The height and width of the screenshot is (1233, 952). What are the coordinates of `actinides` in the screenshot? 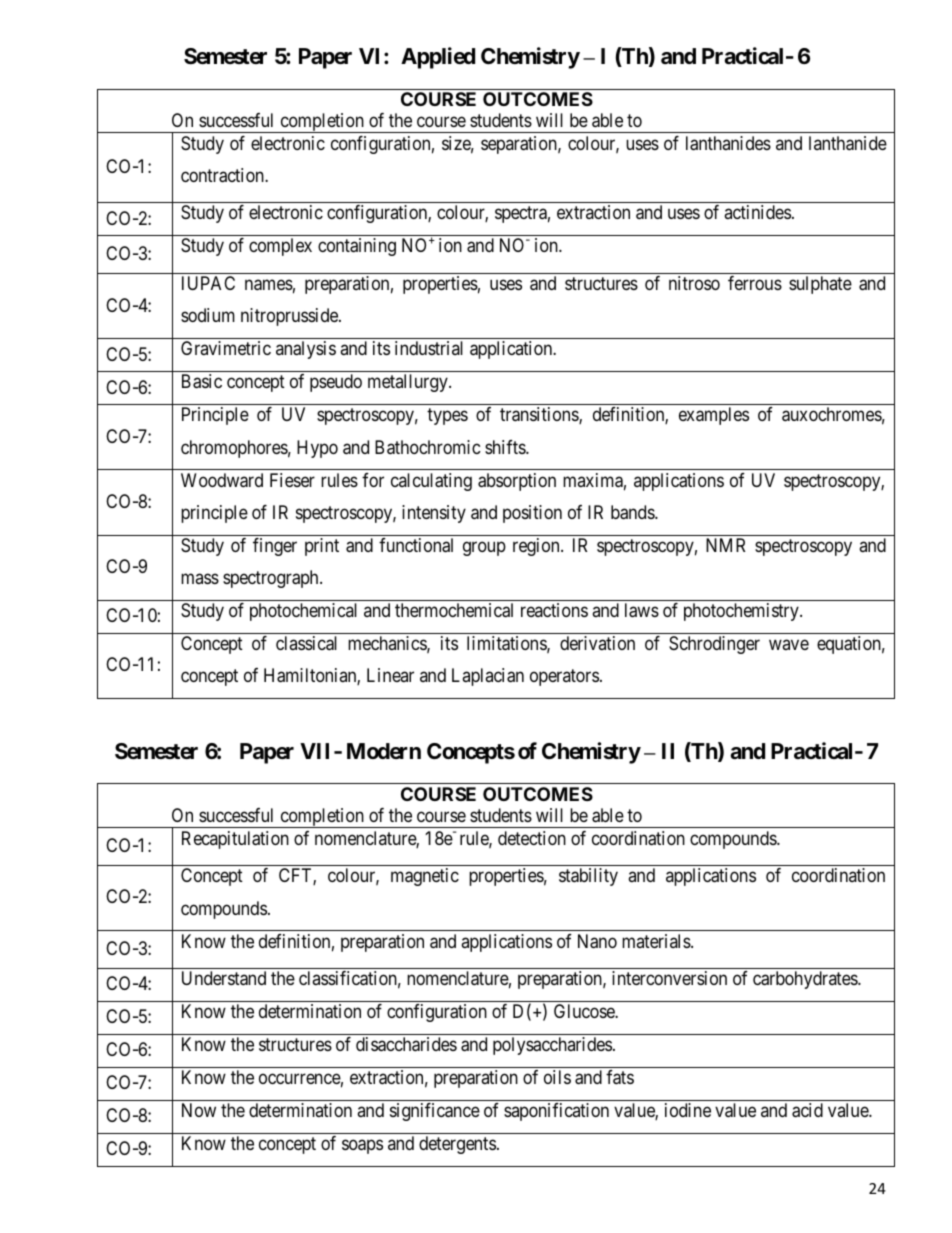 It's located at (757, 212).
